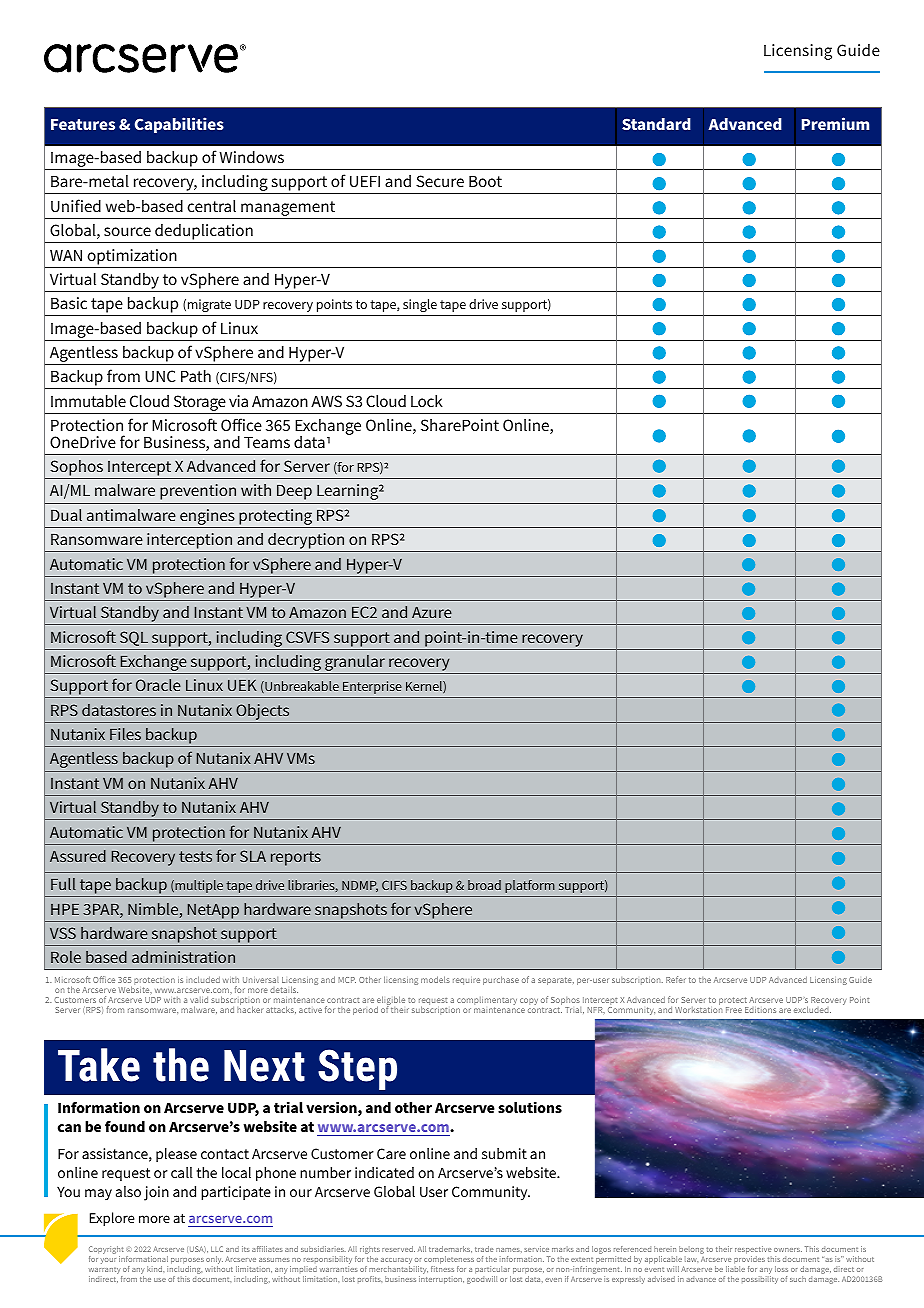  What do you see at coordinates (372, 687) in the screenshot?
I see `Enterprise` at bounding box center [372, 687].
